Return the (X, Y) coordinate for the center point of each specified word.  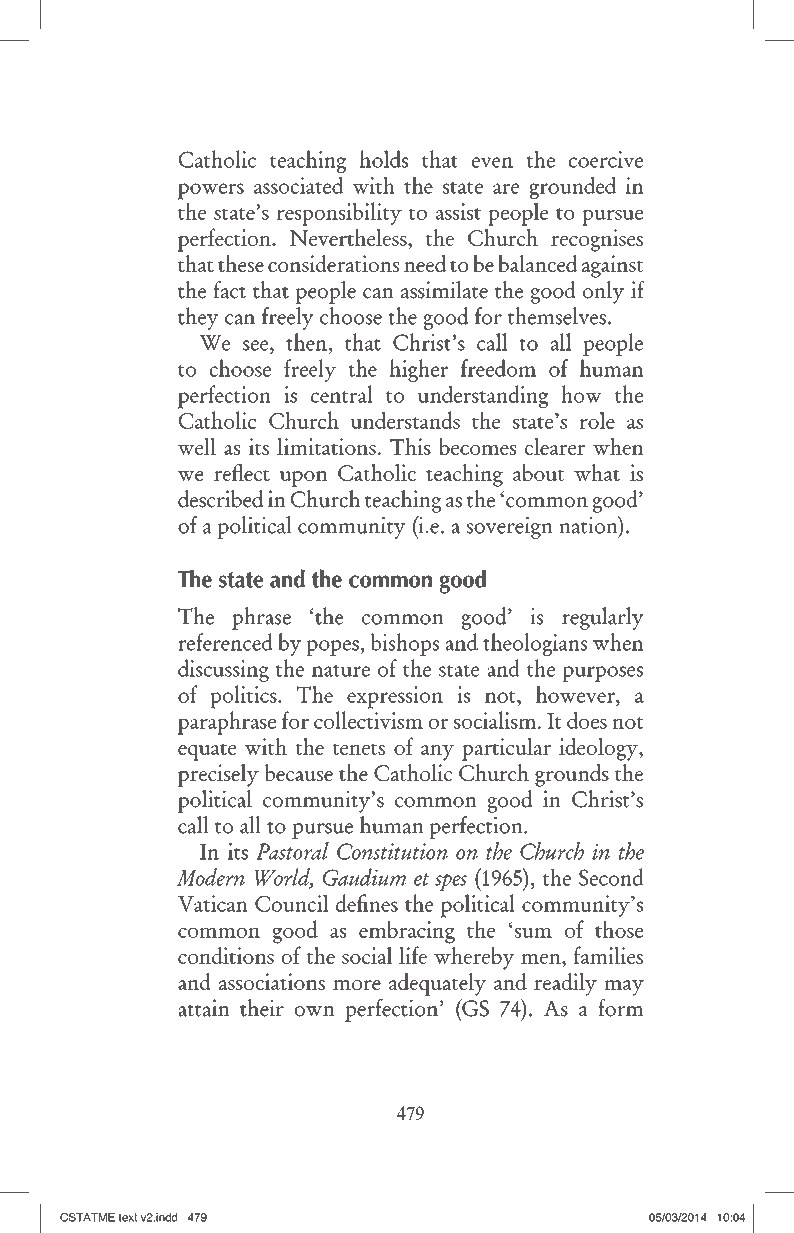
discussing (223, 670)
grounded (573, 187)
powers (211, 191)
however (576, 694)
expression (395, 697)
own (315, 1011)
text (128, 1217)
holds (384, 159)
